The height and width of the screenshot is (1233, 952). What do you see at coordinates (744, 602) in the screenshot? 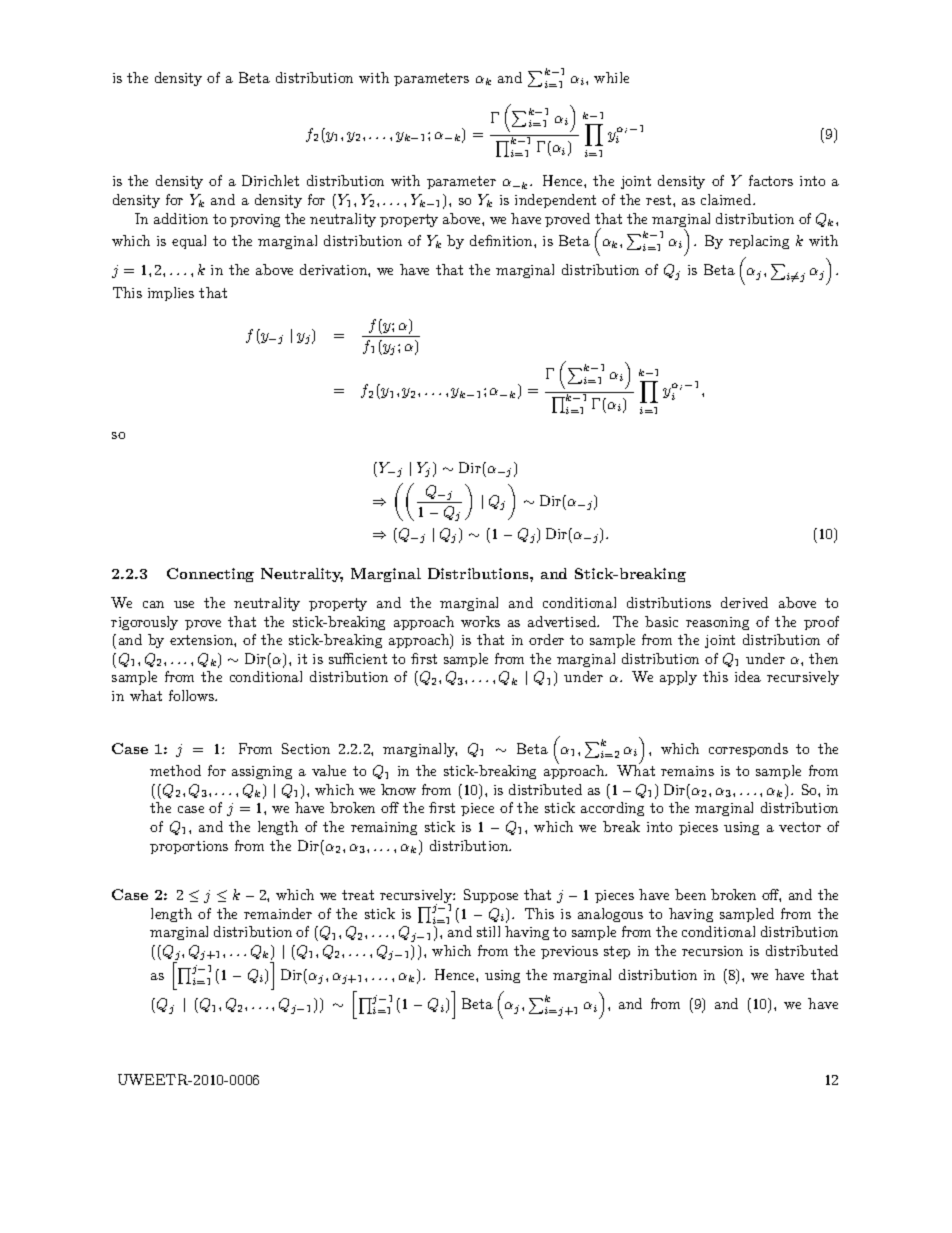
I see `derived` at bounding box center [744, 602].
